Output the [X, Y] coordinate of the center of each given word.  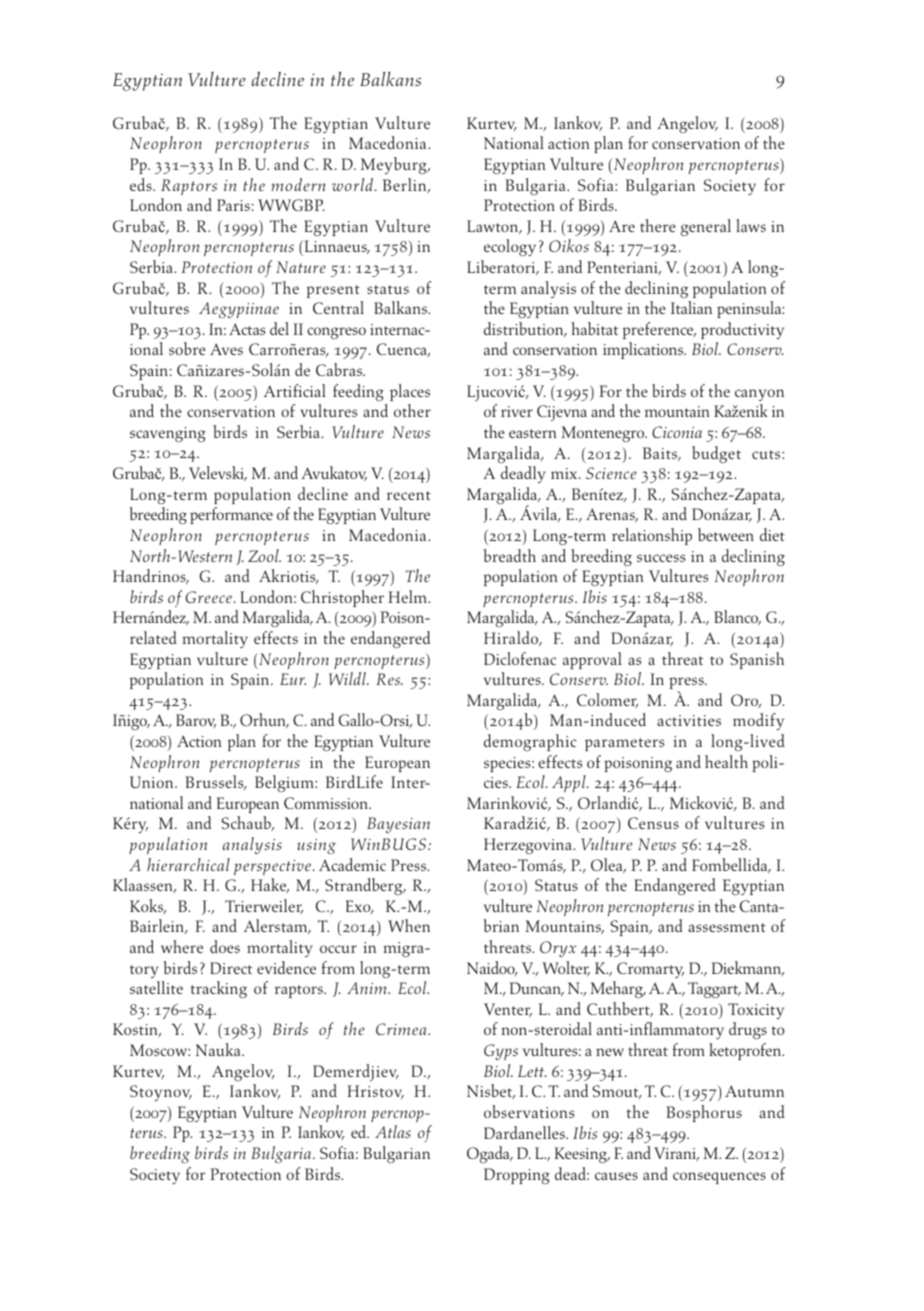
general [706, 227]
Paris [233, 205]
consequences [719, 1178]
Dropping [517, 1176]
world [354, 184]
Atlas [393, 1131]
